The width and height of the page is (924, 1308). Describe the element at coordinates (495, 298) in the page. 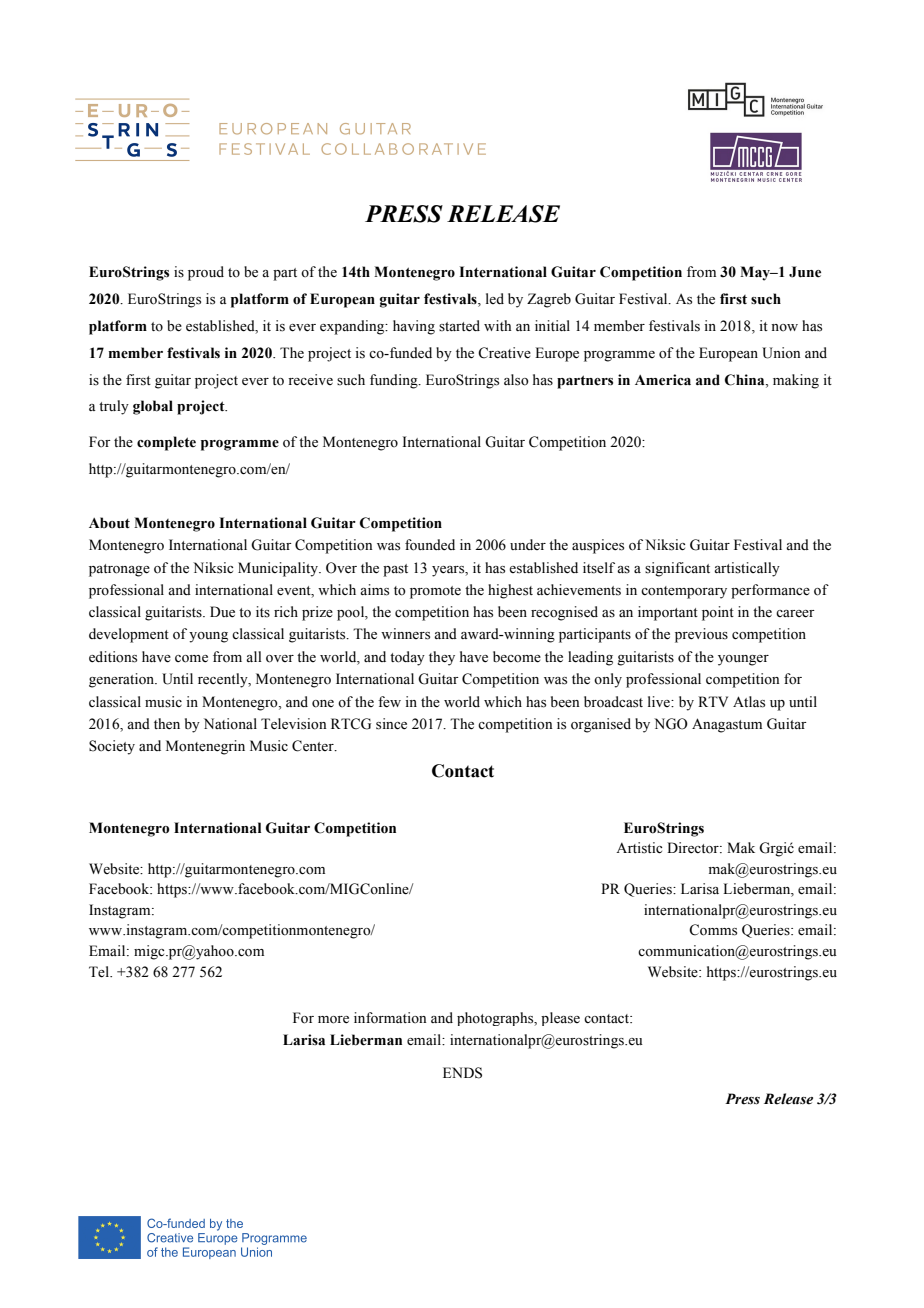

I see `led` at that location.
